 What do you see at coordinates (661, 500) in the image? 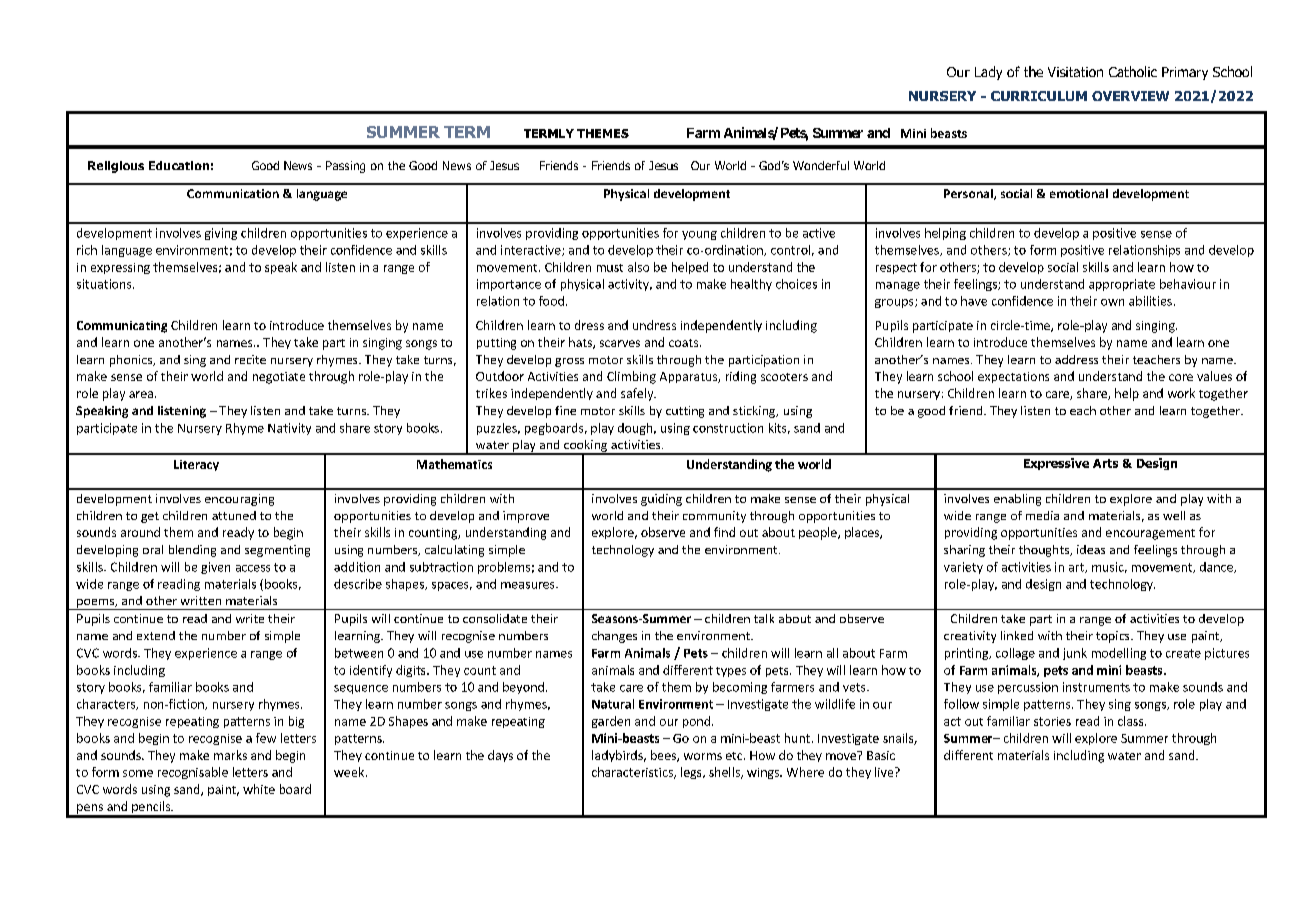
I see `guiding` at bounding box center [661, 500].
